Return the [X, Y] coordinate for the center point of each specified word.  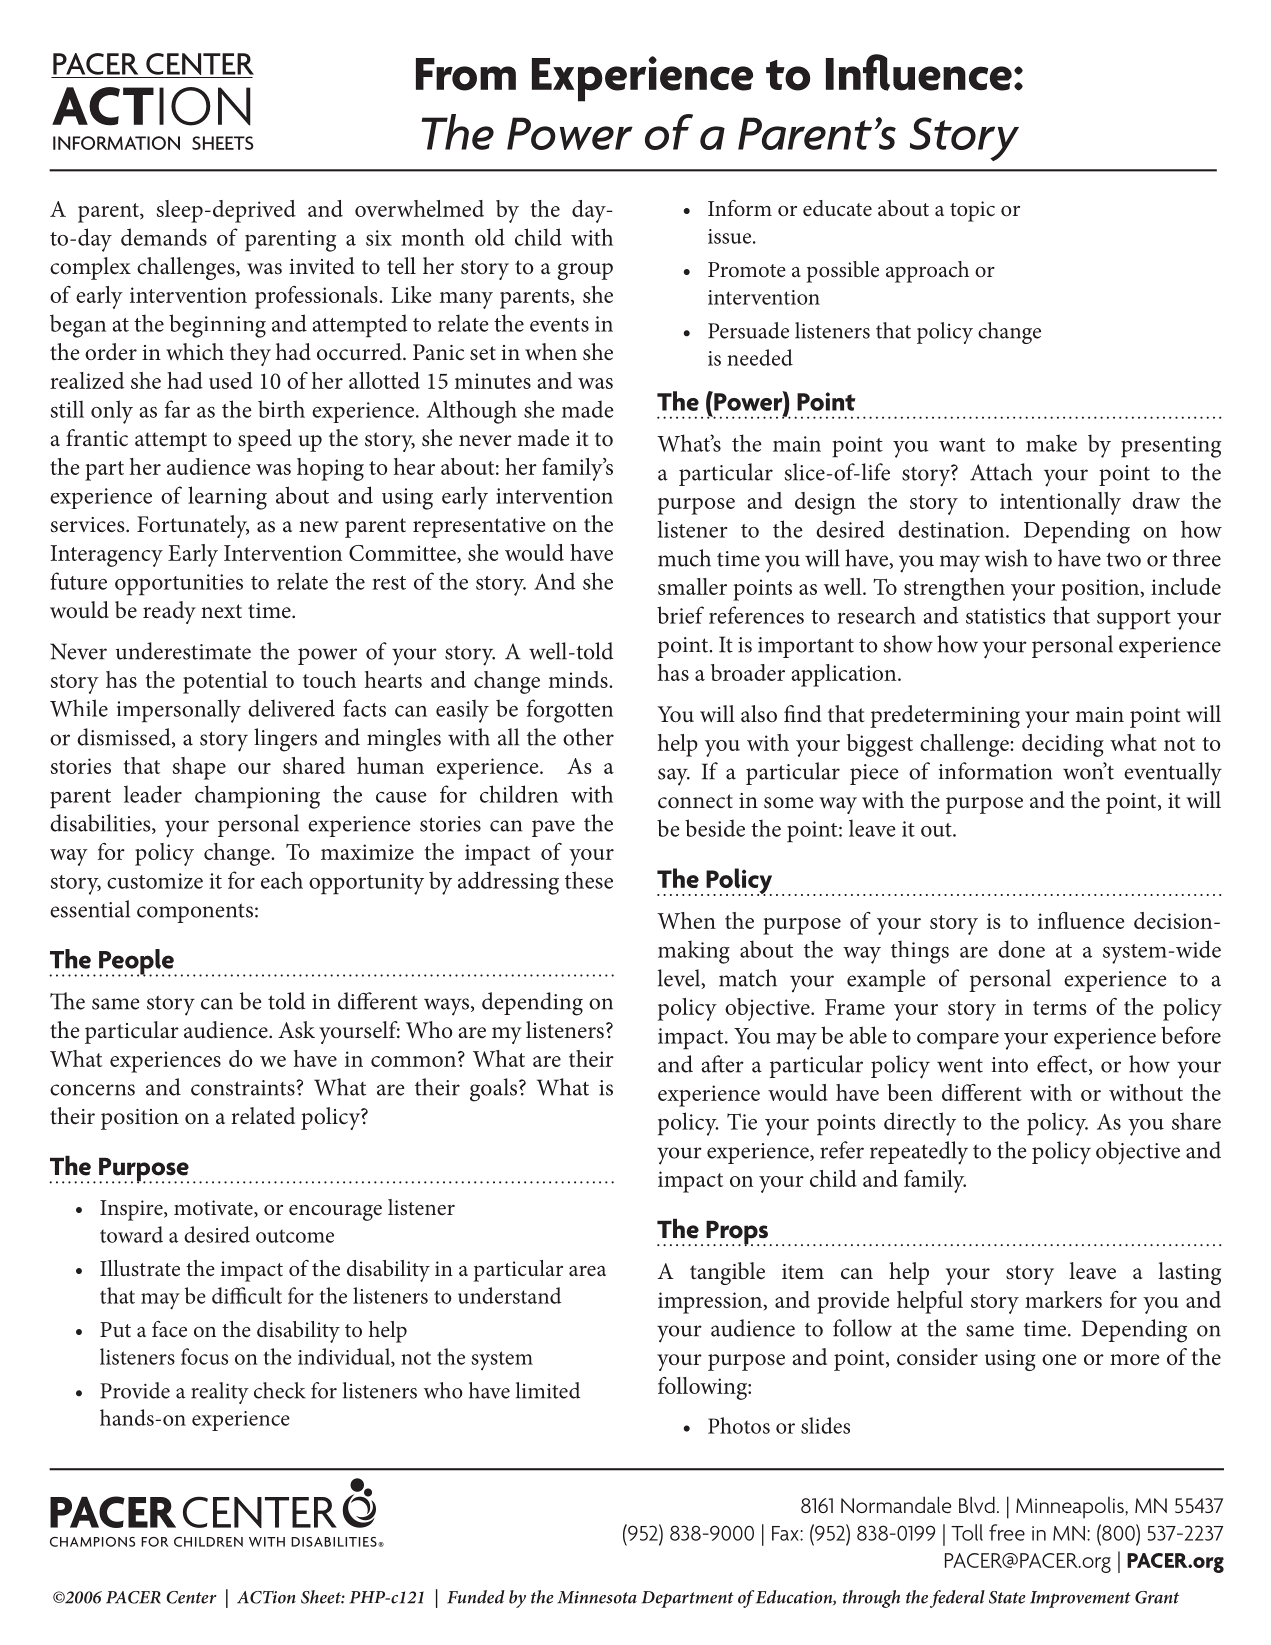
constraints [243, 1088]
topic [972, 211]
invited [322, 266]
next [221, 611]
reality [220, 1393]
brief [680, 615]
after [722, 1064]
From [466, 74]
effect [1063, 1065]
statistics [1006, 616]
